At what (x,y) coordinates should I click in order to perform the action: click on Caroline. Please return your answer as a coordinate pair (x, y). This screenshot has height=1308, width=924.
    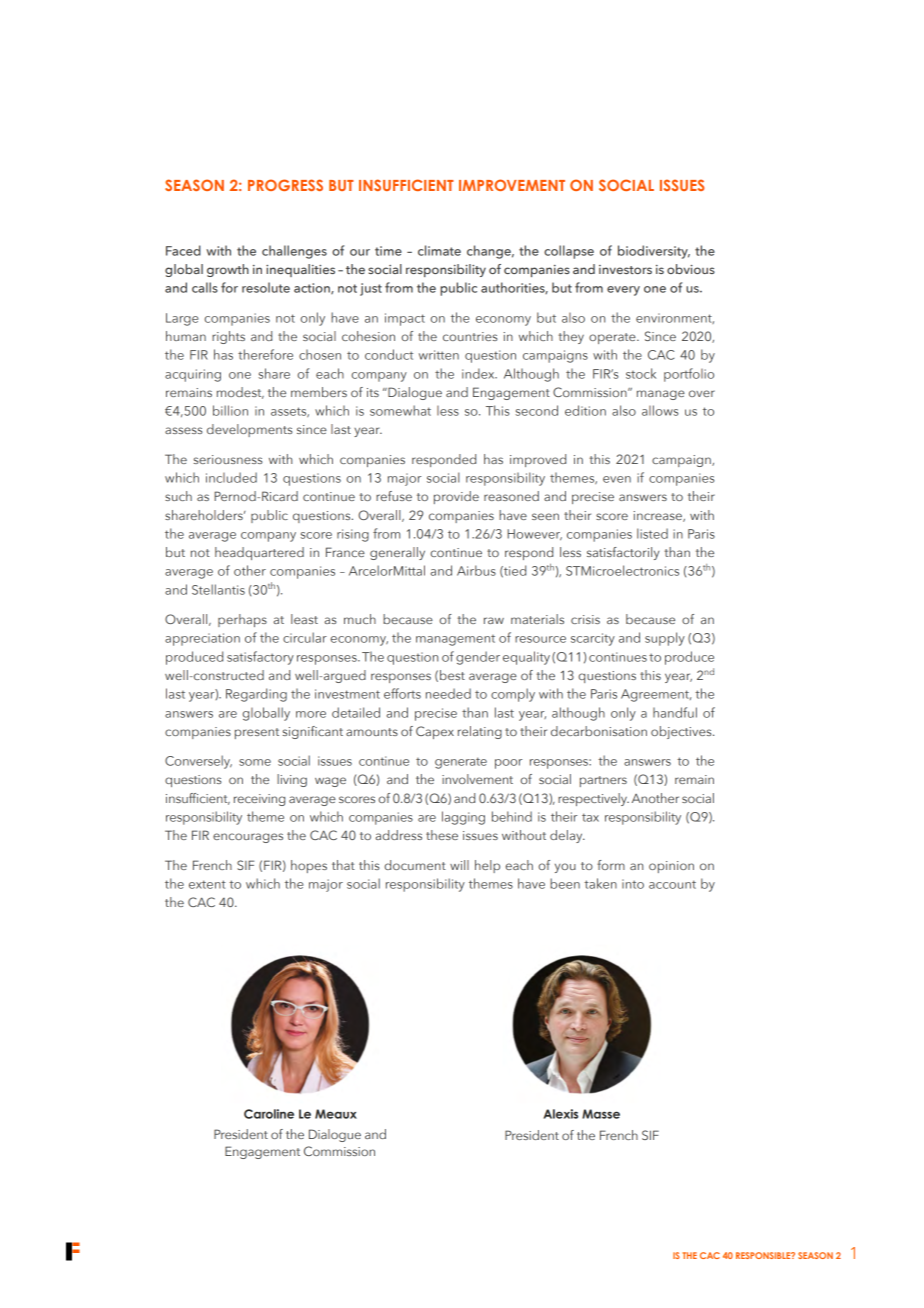
    Looking at the image, I should click on (269, 1114).
